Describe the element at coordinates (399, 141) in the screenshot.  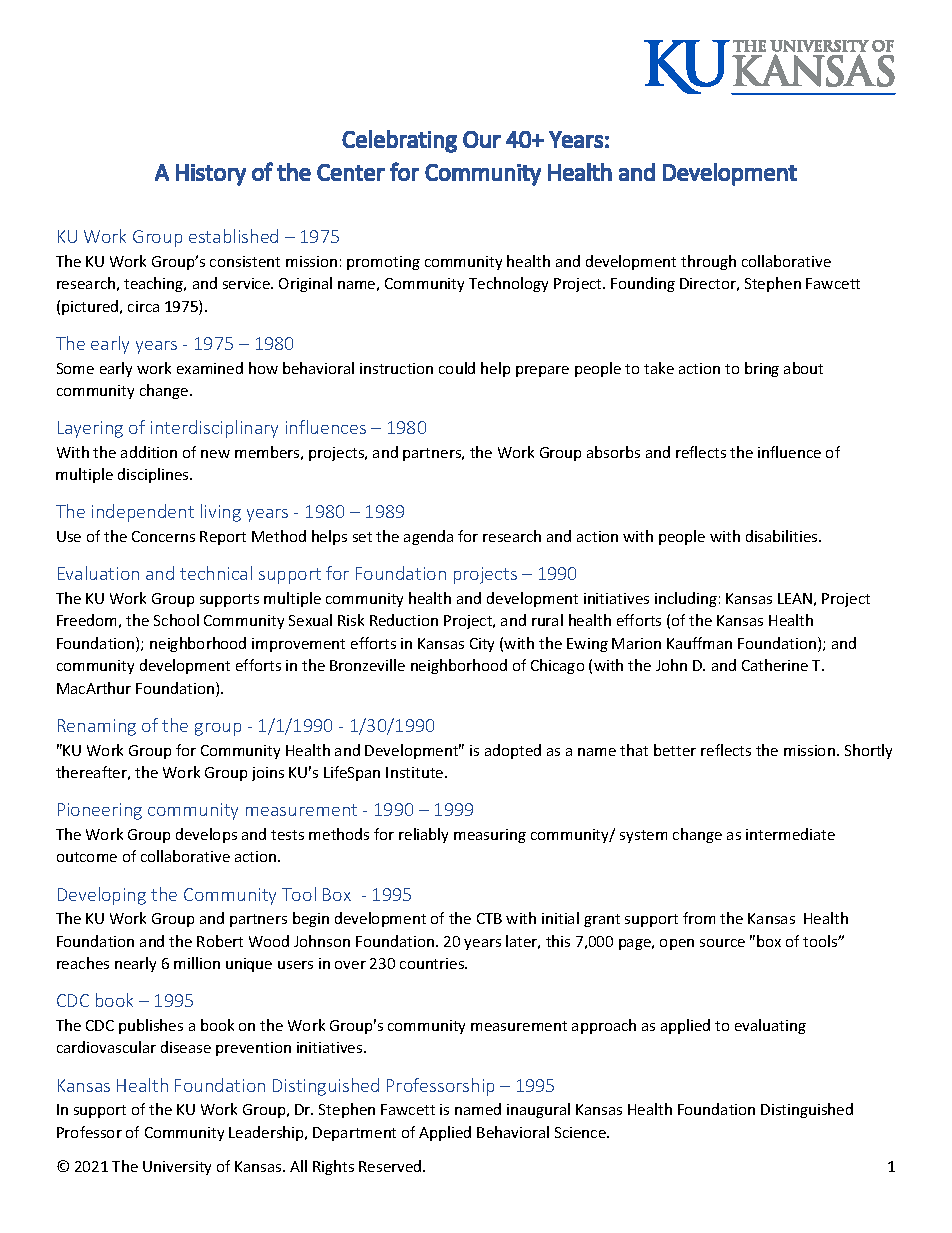
I see `Celebrating` at that location.
